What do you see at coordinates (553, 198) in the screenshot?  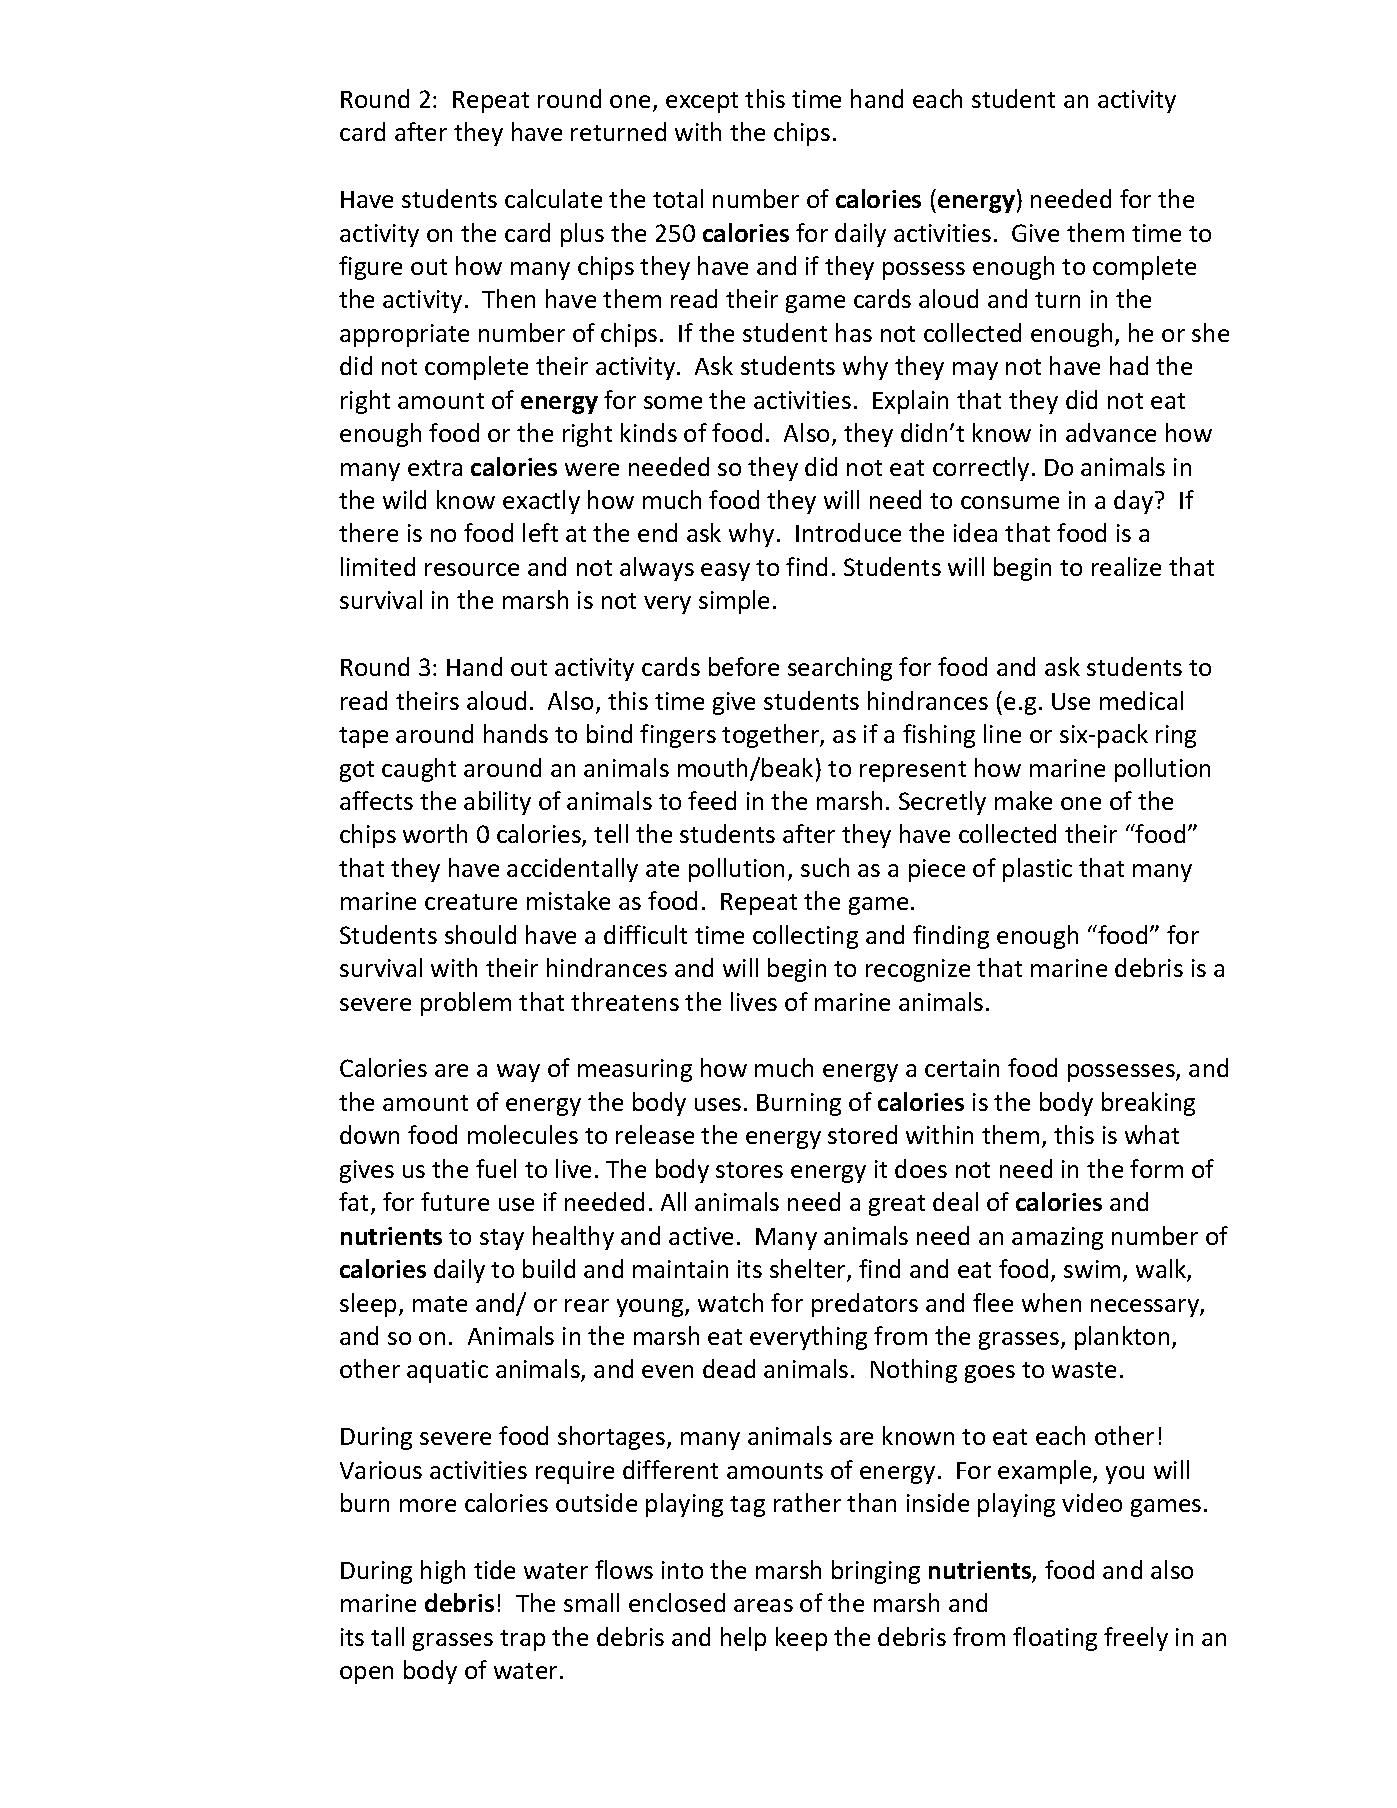 I see `calculate` at bounding box center [553, 198].
